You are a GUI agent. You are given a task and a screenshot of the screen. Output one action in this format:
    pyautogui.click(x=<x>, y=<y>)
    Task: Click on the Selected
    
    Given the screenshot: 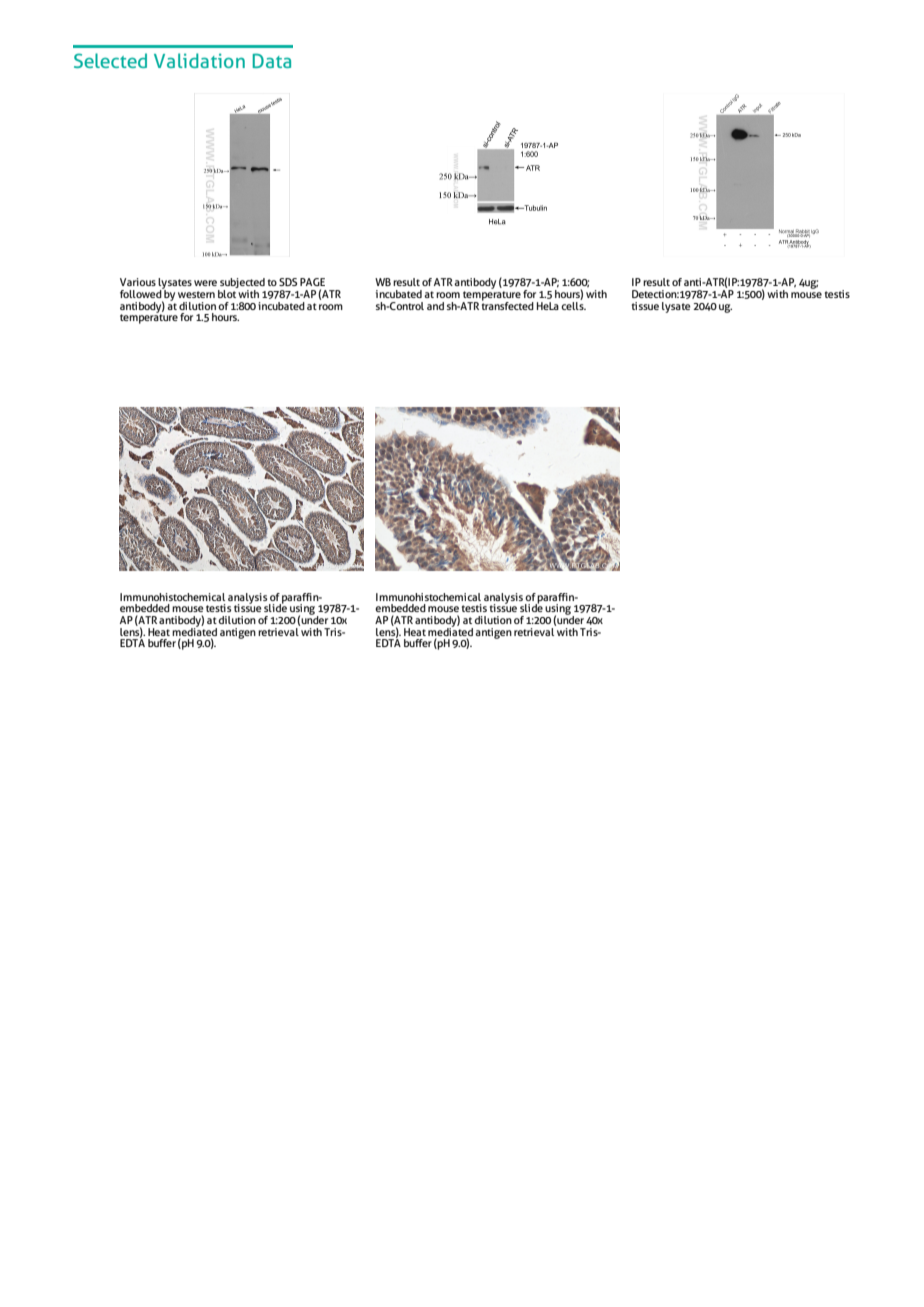 What is the action you would take?
    pyautogui.click(x=110, y=60)
